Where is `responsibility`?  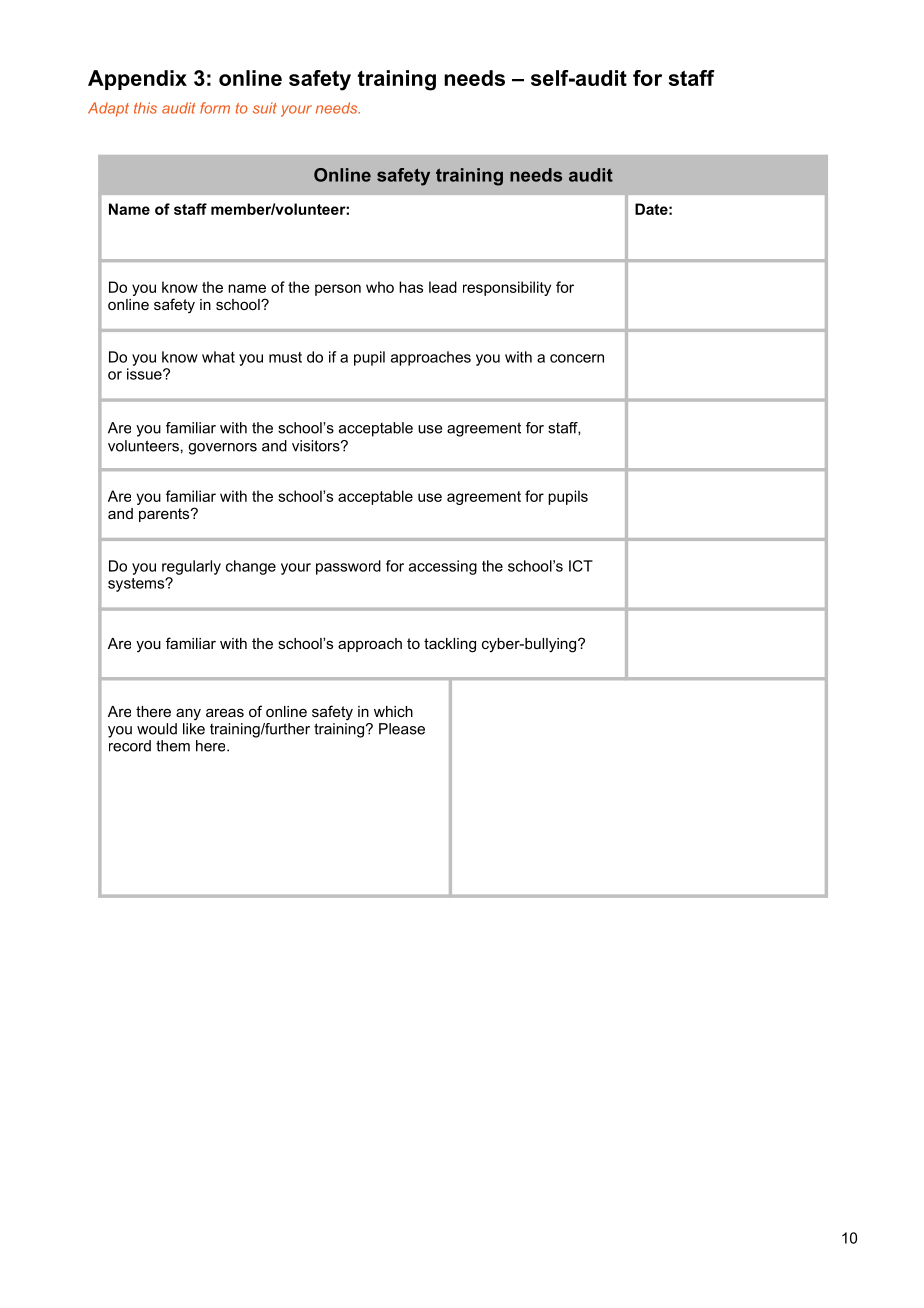 responsibility is located at coordinates (507, 288).
